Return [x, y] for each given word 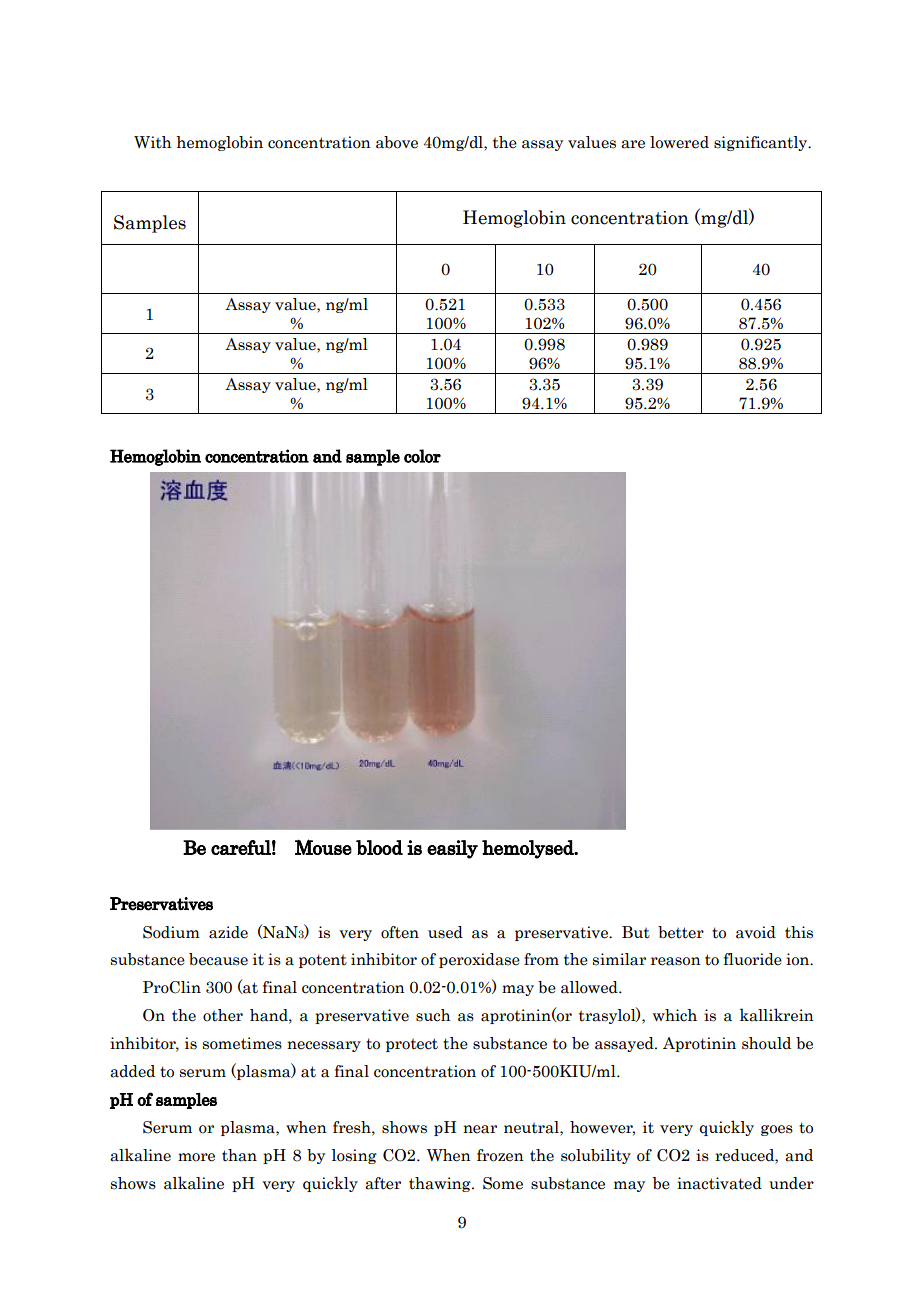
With [152, 142]
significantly [762, 143]
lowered [679, 142]
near [480, 1129]
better [681, 932]
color [422, 456]
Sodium [171, 932]
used [445, 932]
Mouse [323, 847]
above [397, 142]
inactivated [719, 1183]
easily [452, 849]
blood [379, 847]
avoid [756, 932]
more [196, 1157]
